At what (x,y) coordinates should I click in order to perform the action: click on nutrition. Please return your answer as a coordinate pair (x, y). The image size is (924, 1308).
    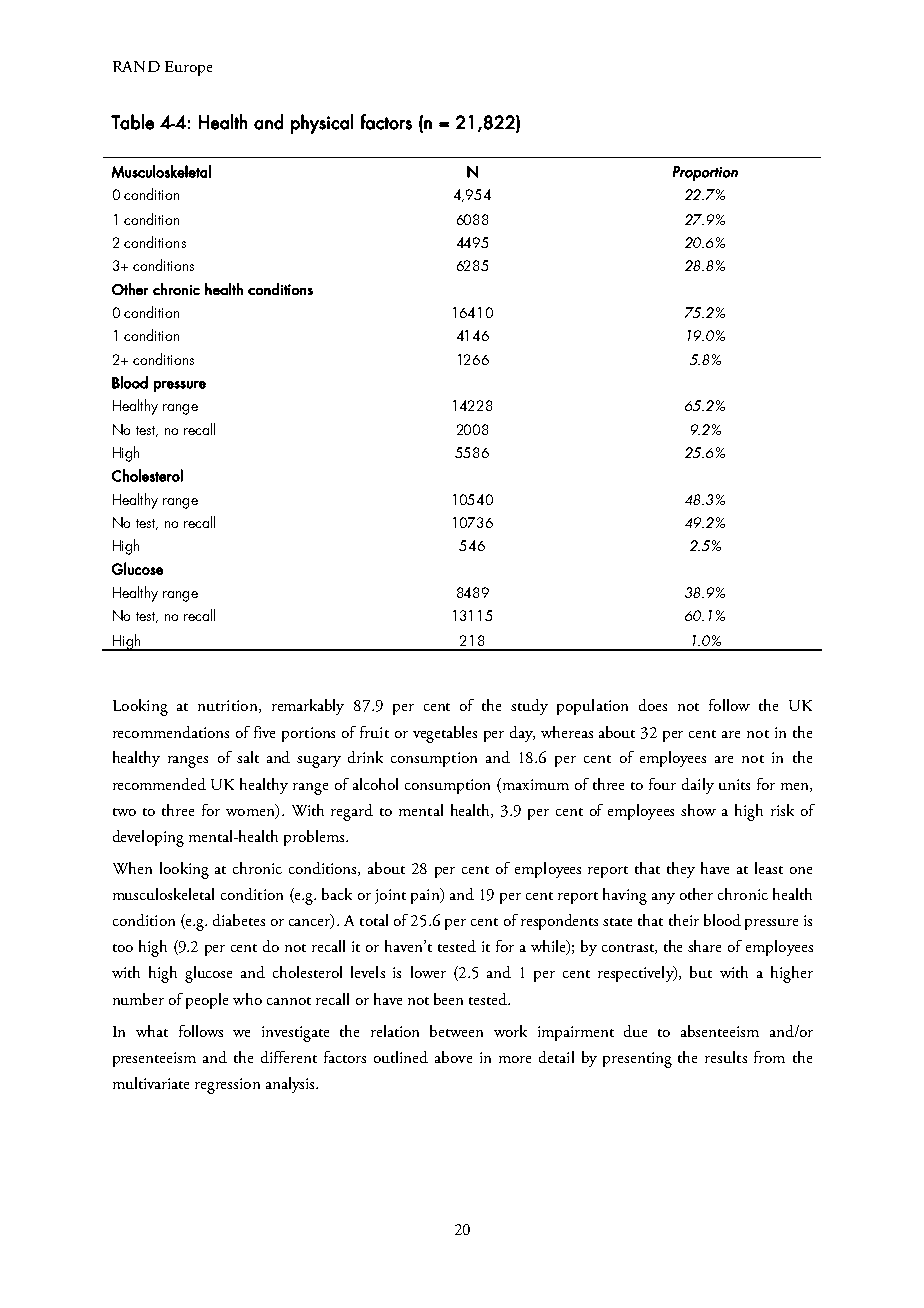
    Looking at the image, I should click on (229, 706).
